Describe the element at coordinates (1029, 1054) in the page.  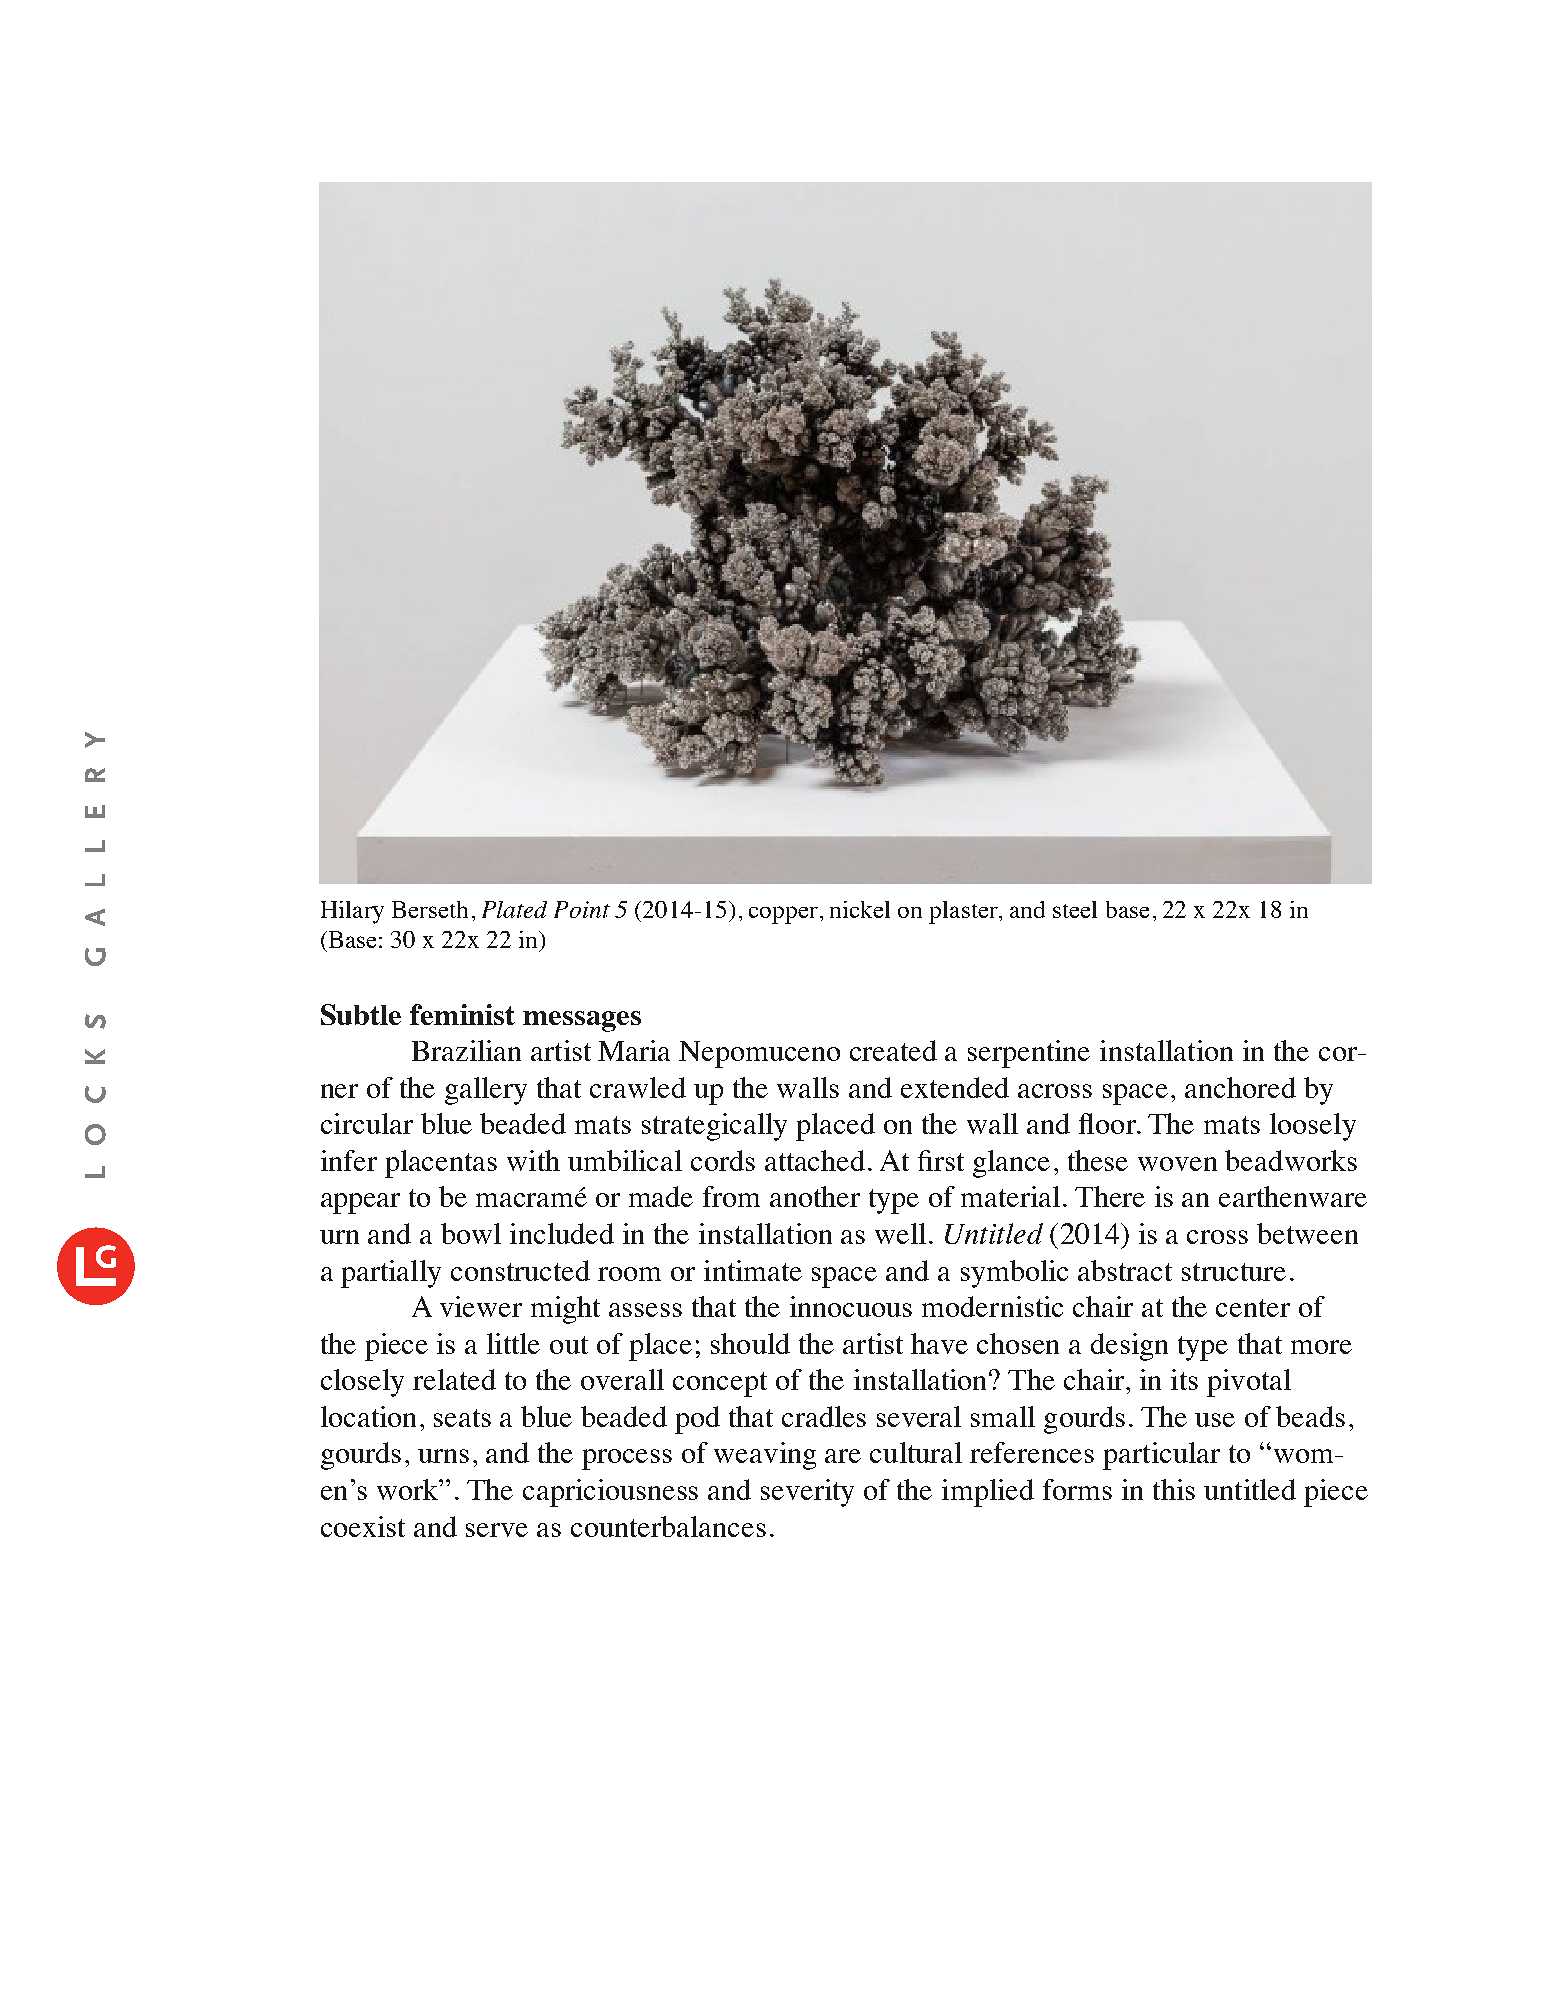
I see `serpentine` at that location.
